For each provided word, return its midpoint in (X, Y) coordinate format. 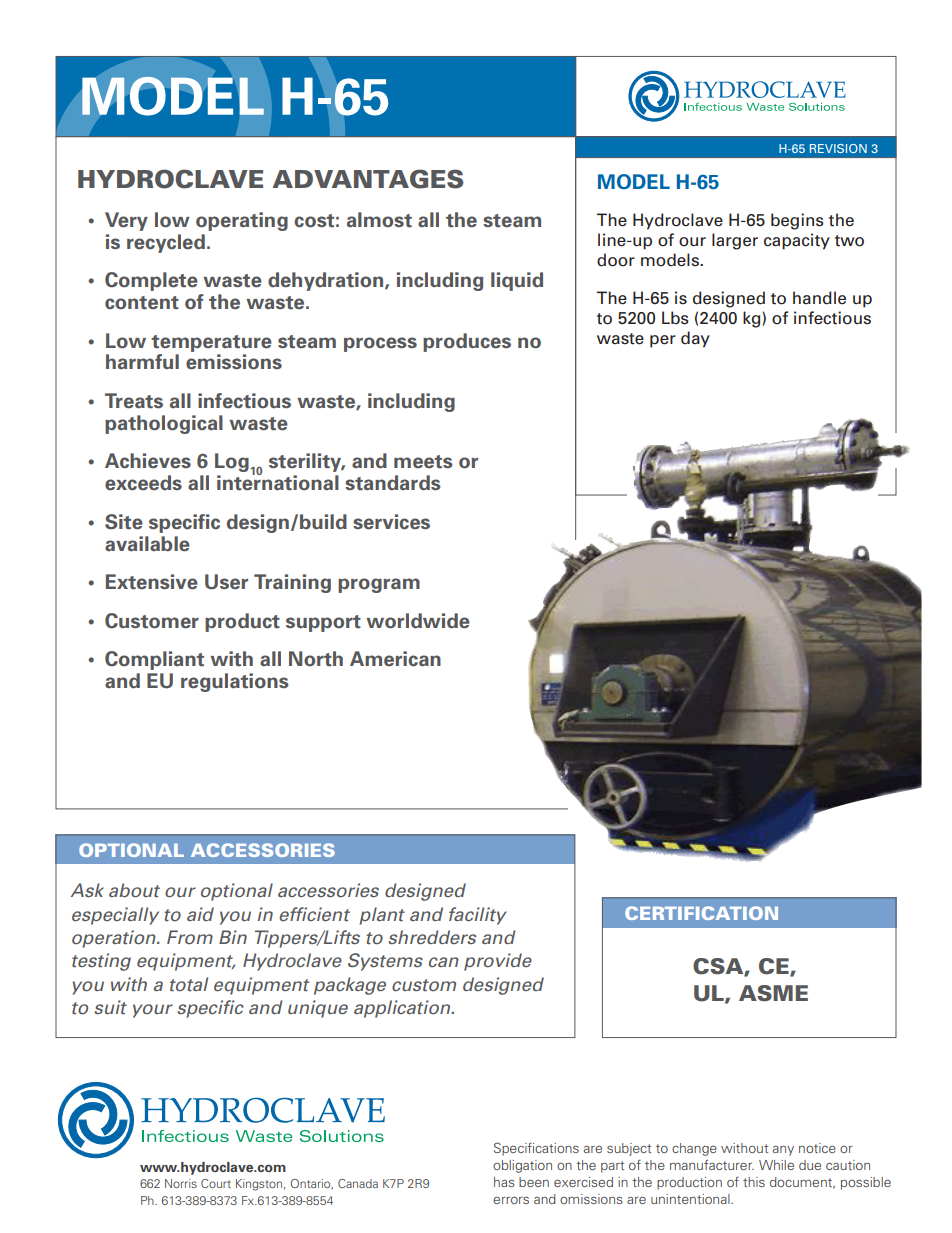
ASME (773, 993)
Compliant (154, 660)
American (395, 659)
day (695, 339)
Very (126, 221)
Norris (181, 1183)
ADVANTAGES (367, 179)
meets (423, 462)
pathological (164, 424)
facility (478, 916)
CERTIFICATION (701, 913)
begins (797, 221)
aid (200, 914)
